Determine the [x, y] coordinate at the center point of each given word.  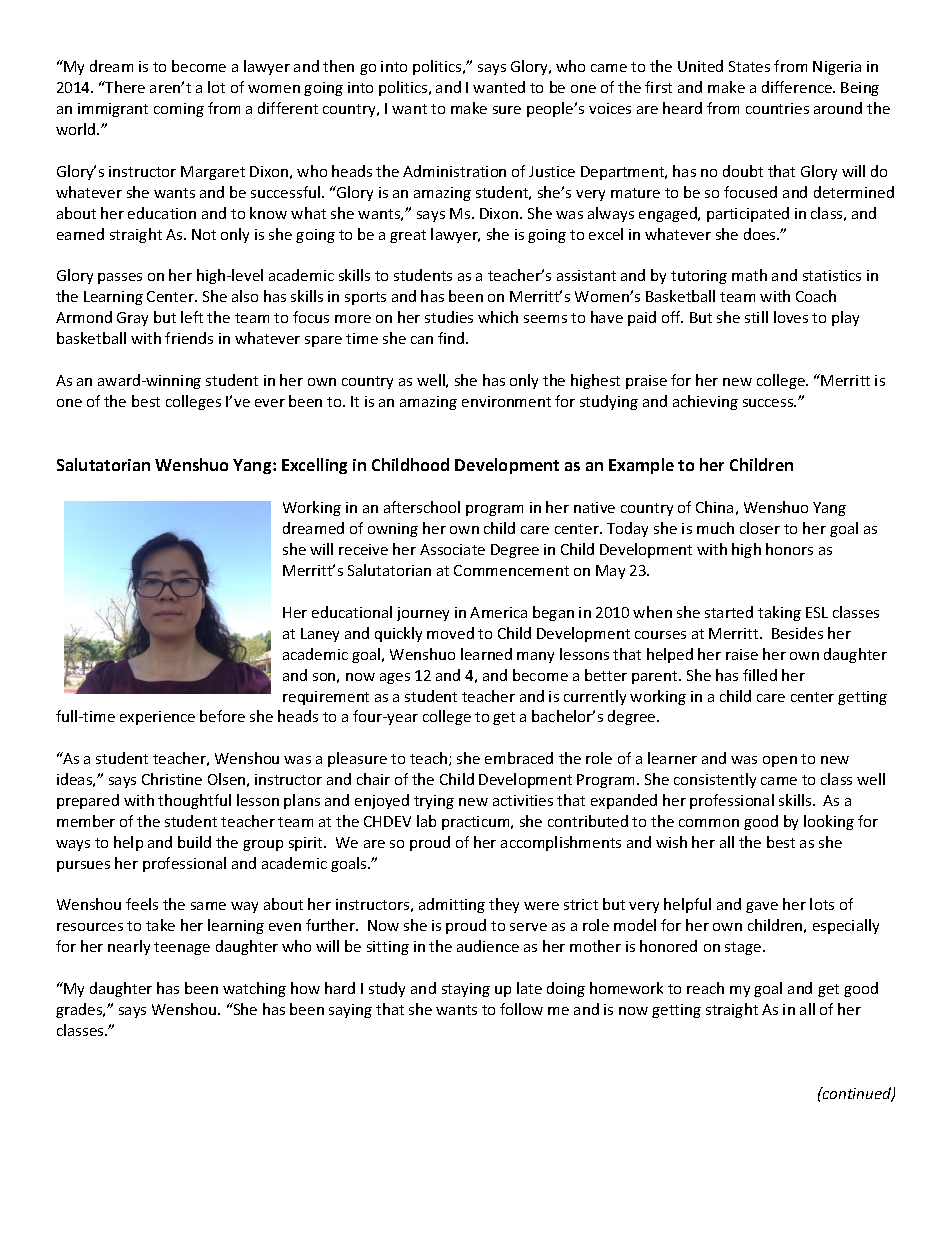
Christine [172, 779]
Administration [454, 171]
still [756, 317]
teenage [182, 948]
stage [744, 948]
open [780, 761]
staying [466, 990]
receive [363, 549]
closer [760, 528]
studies [449, 317]
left [192, 317]
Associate [452, 549]
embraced [519, 758]
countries [777, 108]
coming [179, 110]
